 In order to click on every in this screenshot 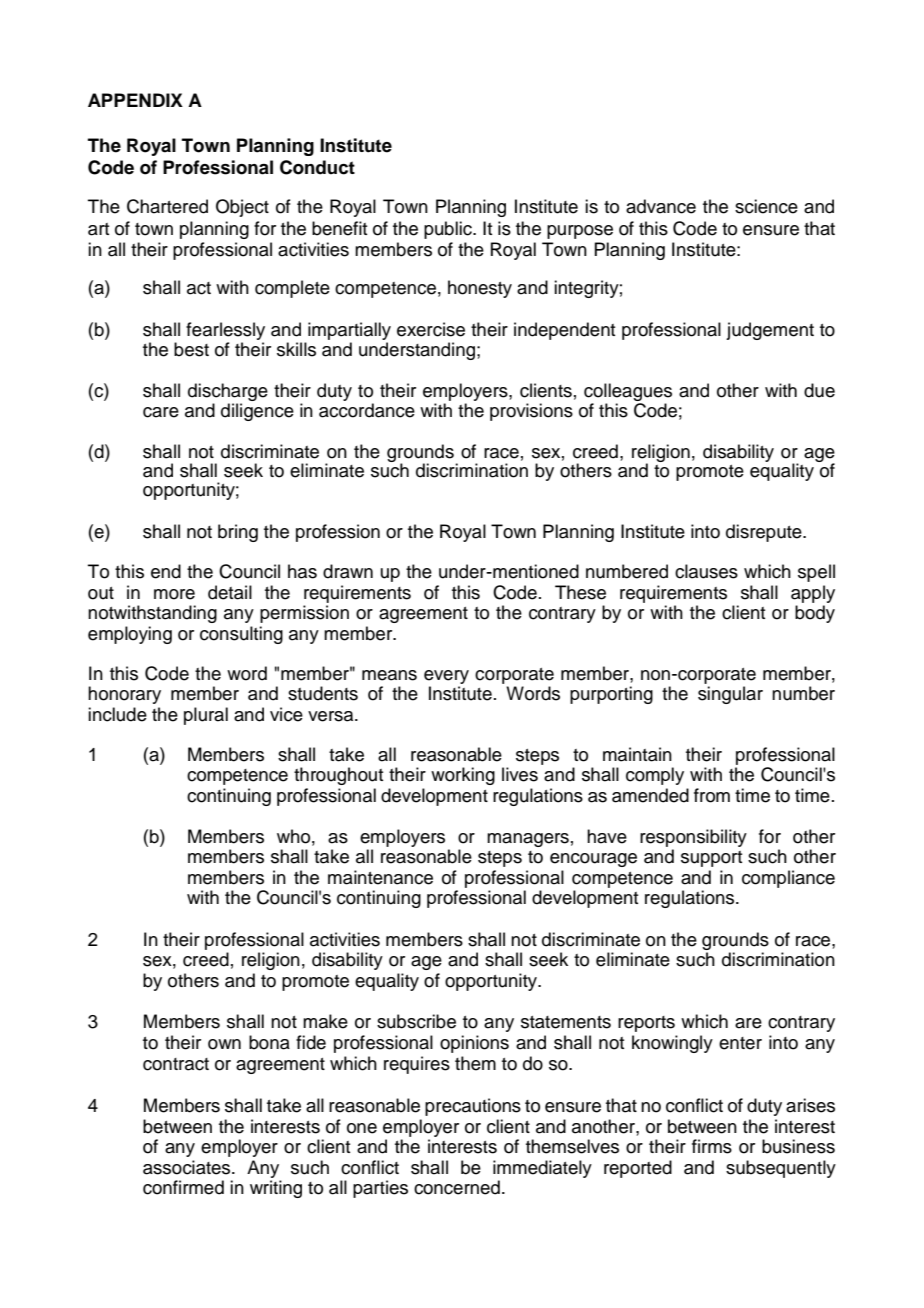, I will do `click(446, 677)`.
